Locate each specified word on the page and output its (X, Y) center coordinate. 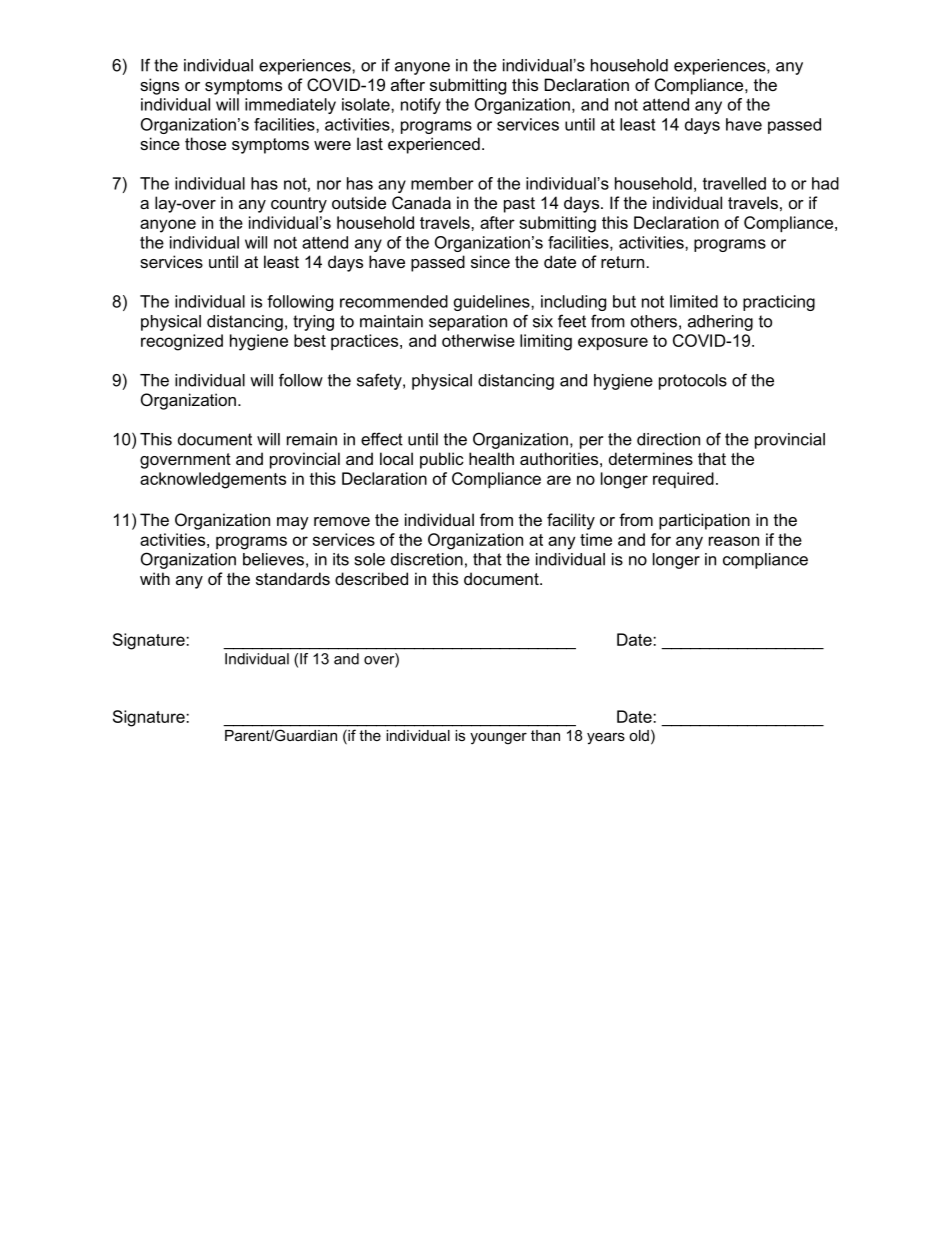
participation (704, 521)
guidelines (493, 303)
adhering (720, 323)
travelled (734, 183)
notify (421, 106)
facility (571, 521)
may (293, 523)
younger (498, 739)
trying (313, 323)
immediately (290, 106)
